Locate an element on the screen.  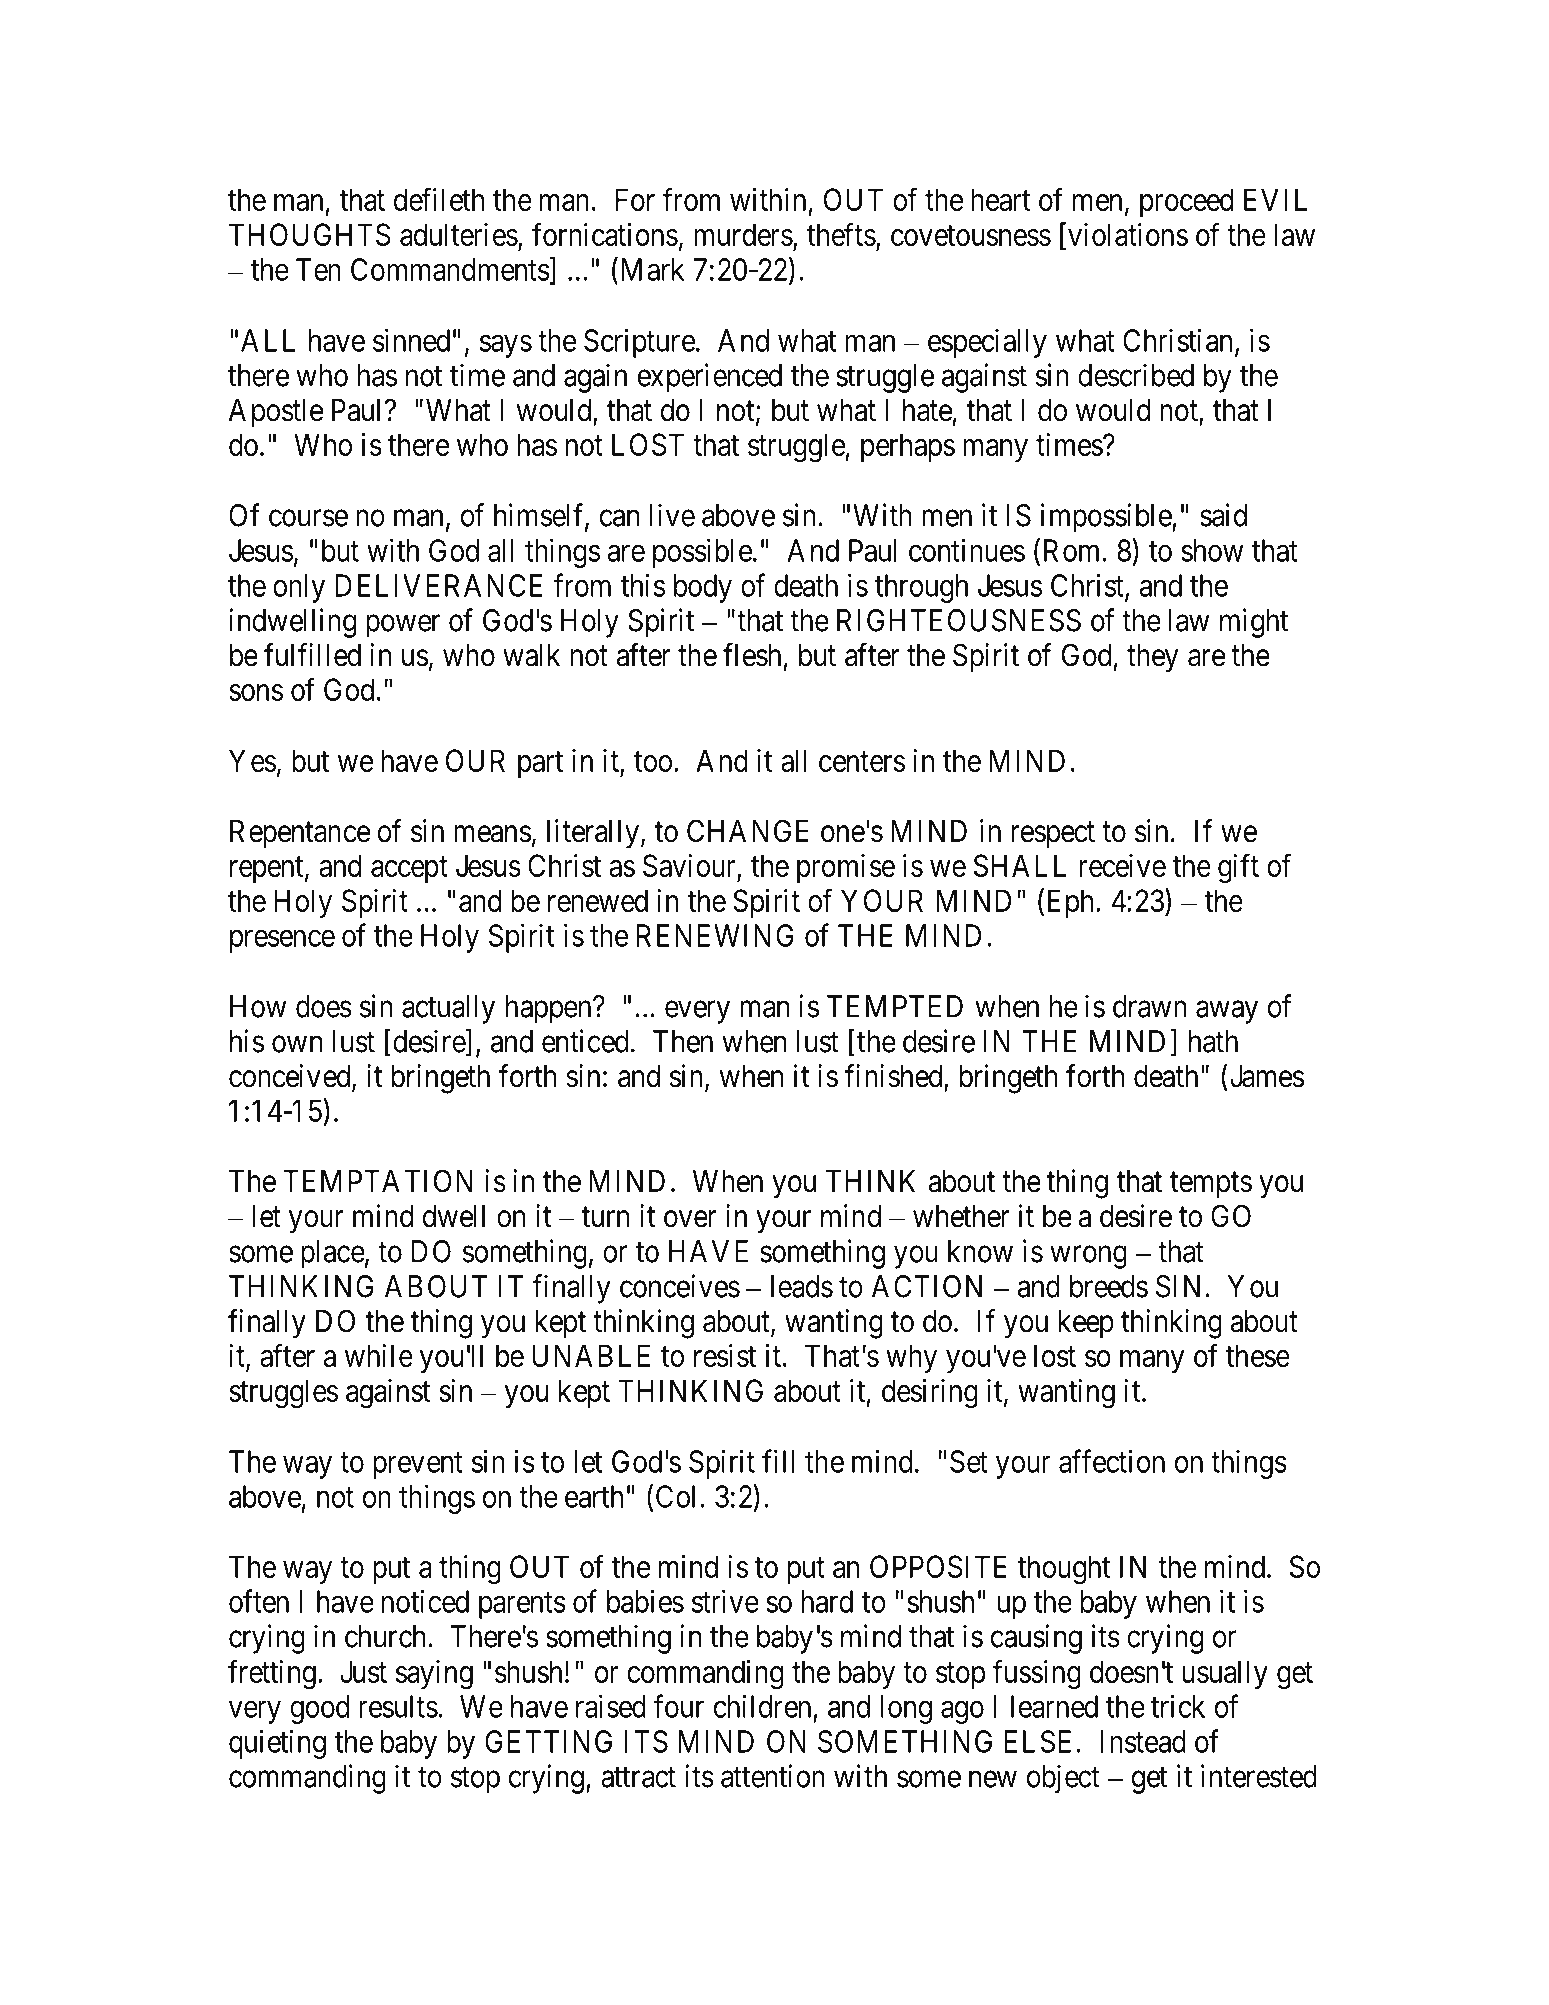
Mark is located at coordinates (650, 269).
